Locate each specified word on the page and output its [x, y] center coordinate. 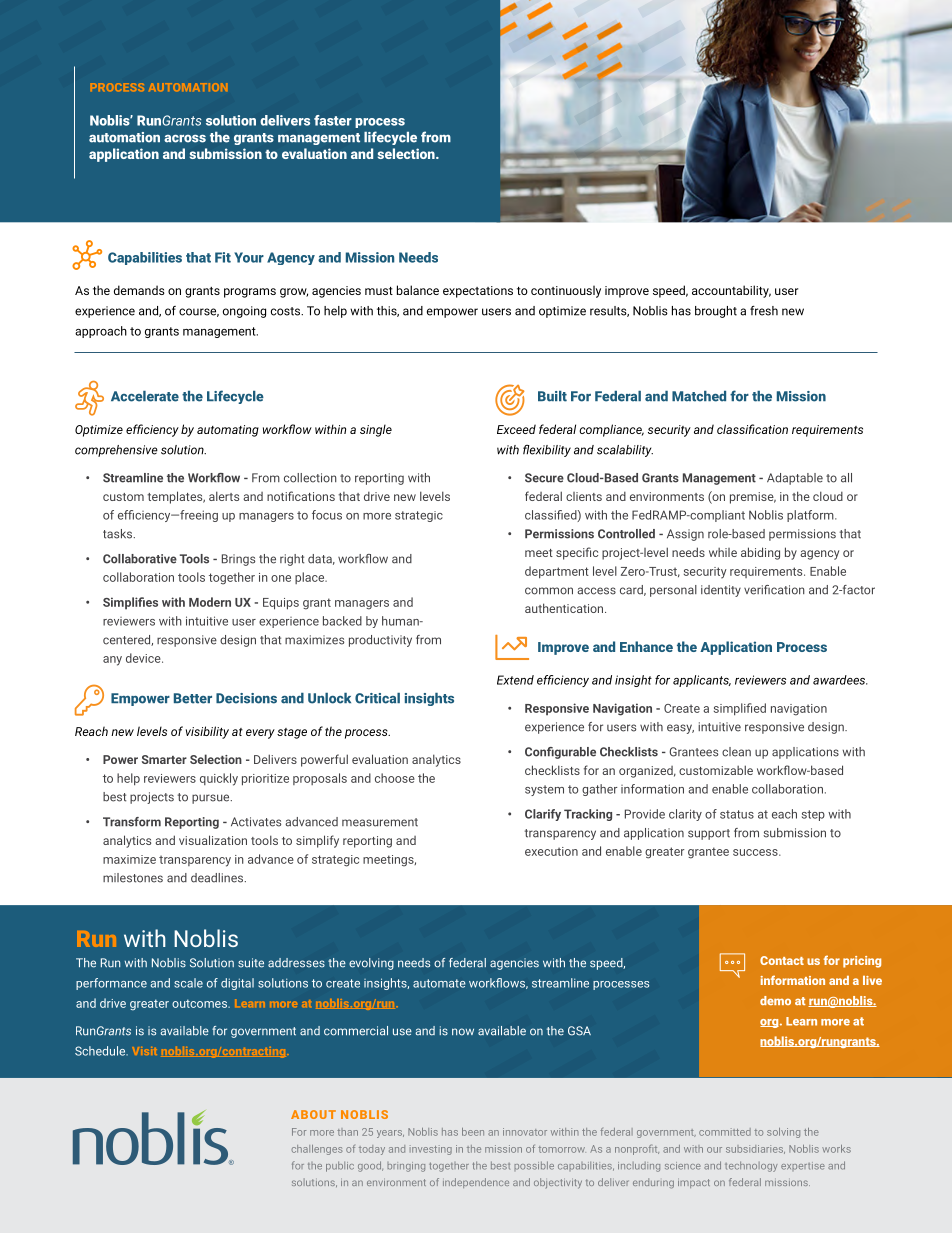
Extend [515, 680]
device [144, 658]
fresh [764, 311]
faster [333, 120]
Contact [782, 960]
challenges [317, 1150]
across [185, 139]
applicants [702, 681]
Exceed [516, 429]
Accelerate [145, 396]
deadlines [218, 878]
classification [752, 429]
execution [551, 851]
